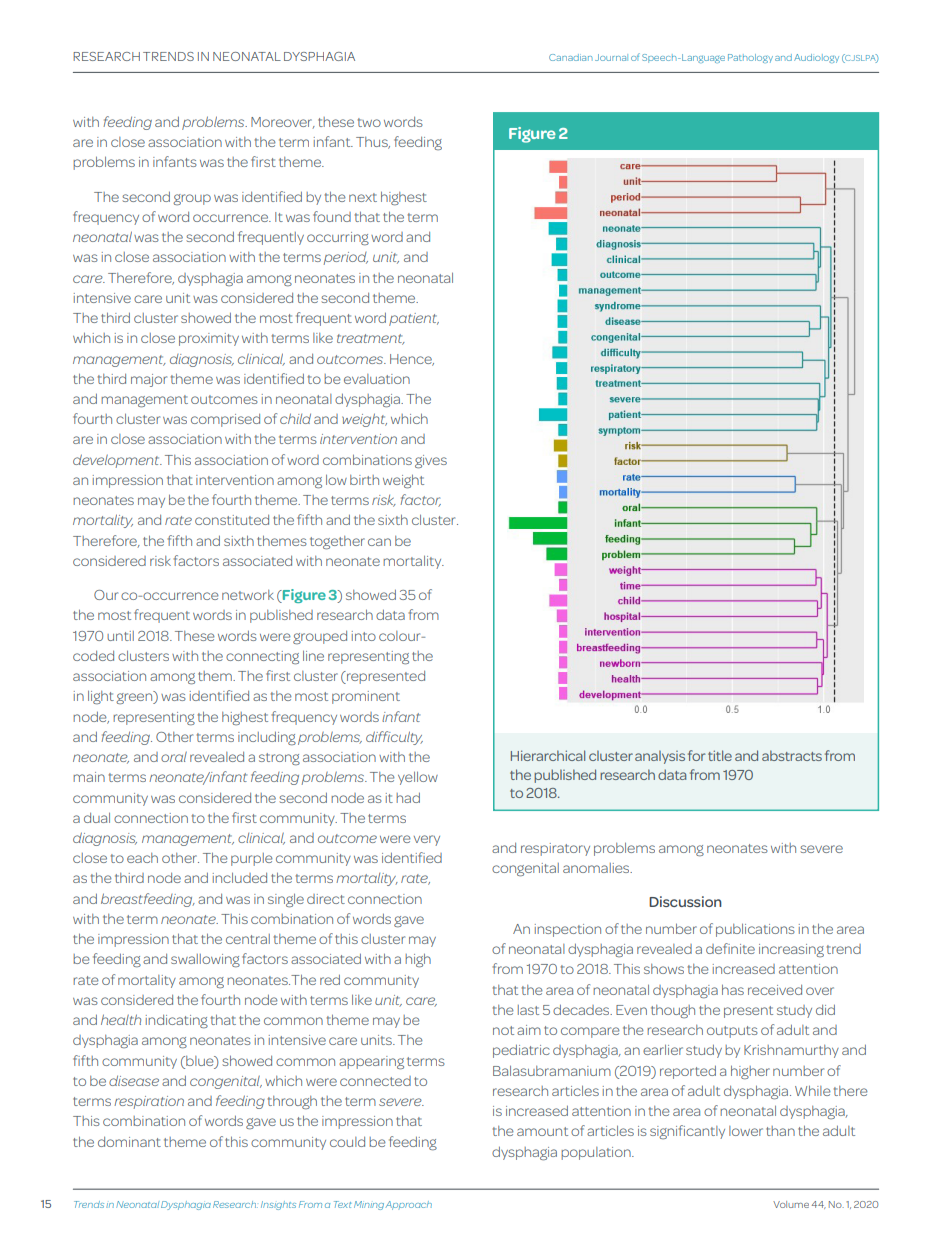  What do you see at coordinates (427, 840) in the screenshot?
I see `very` at bounding box center [427, 840].
